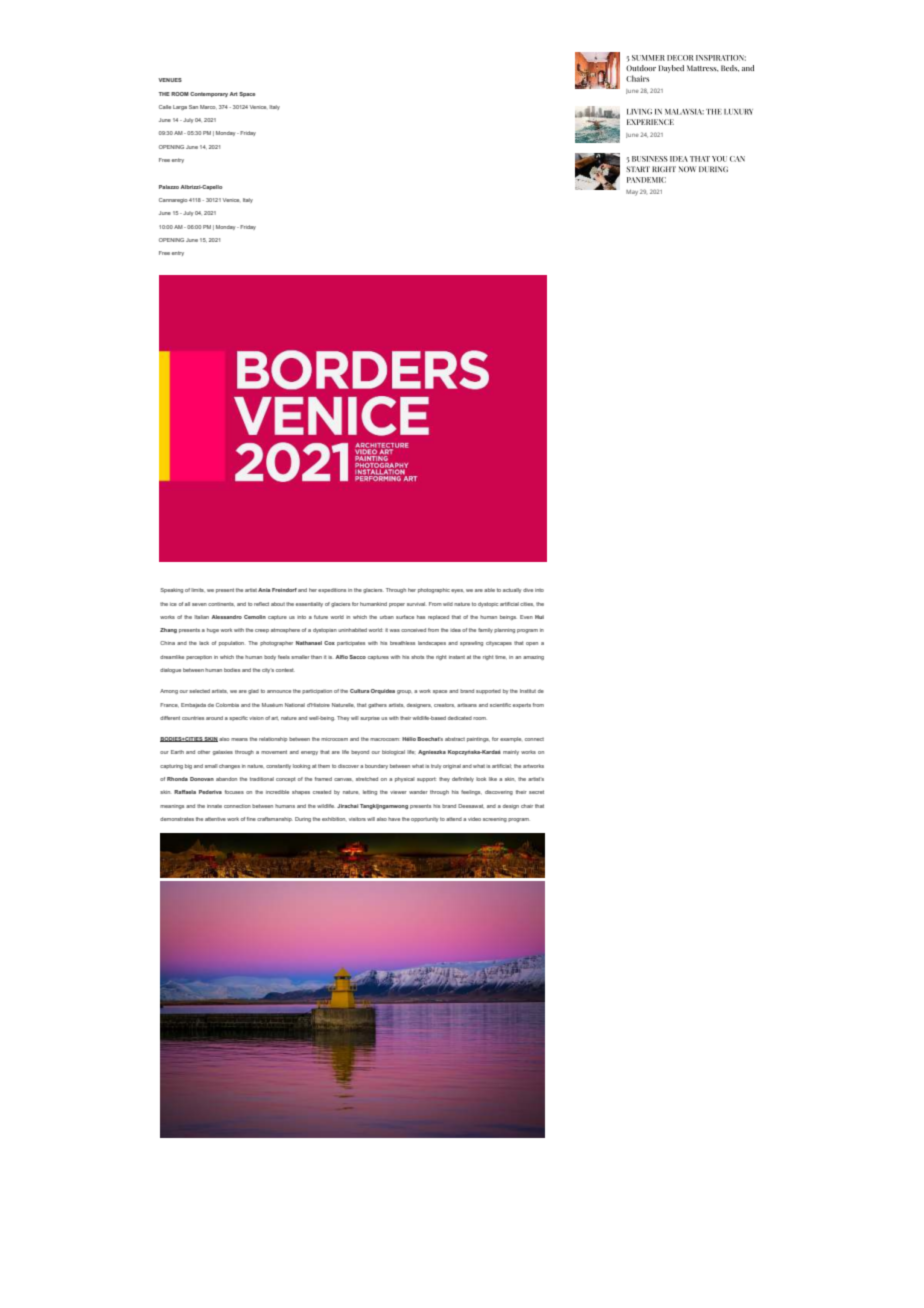  Describe the element at coordinates (197, 590) in the document. I see `limits` at that location.
